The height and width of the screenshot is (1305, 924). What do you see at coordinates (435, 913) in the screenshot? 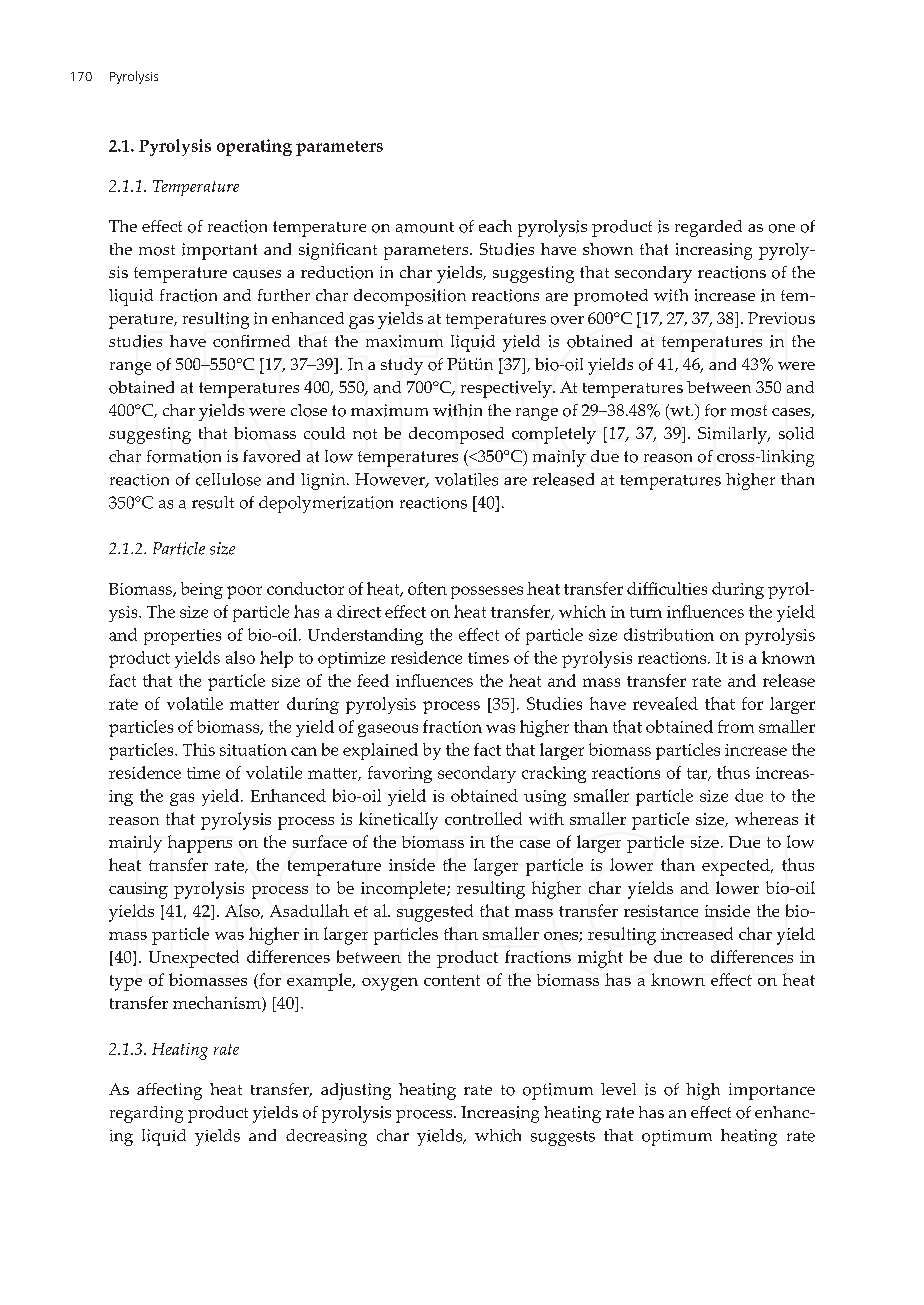
I see `suggested` at bounding box center [435, 913].
